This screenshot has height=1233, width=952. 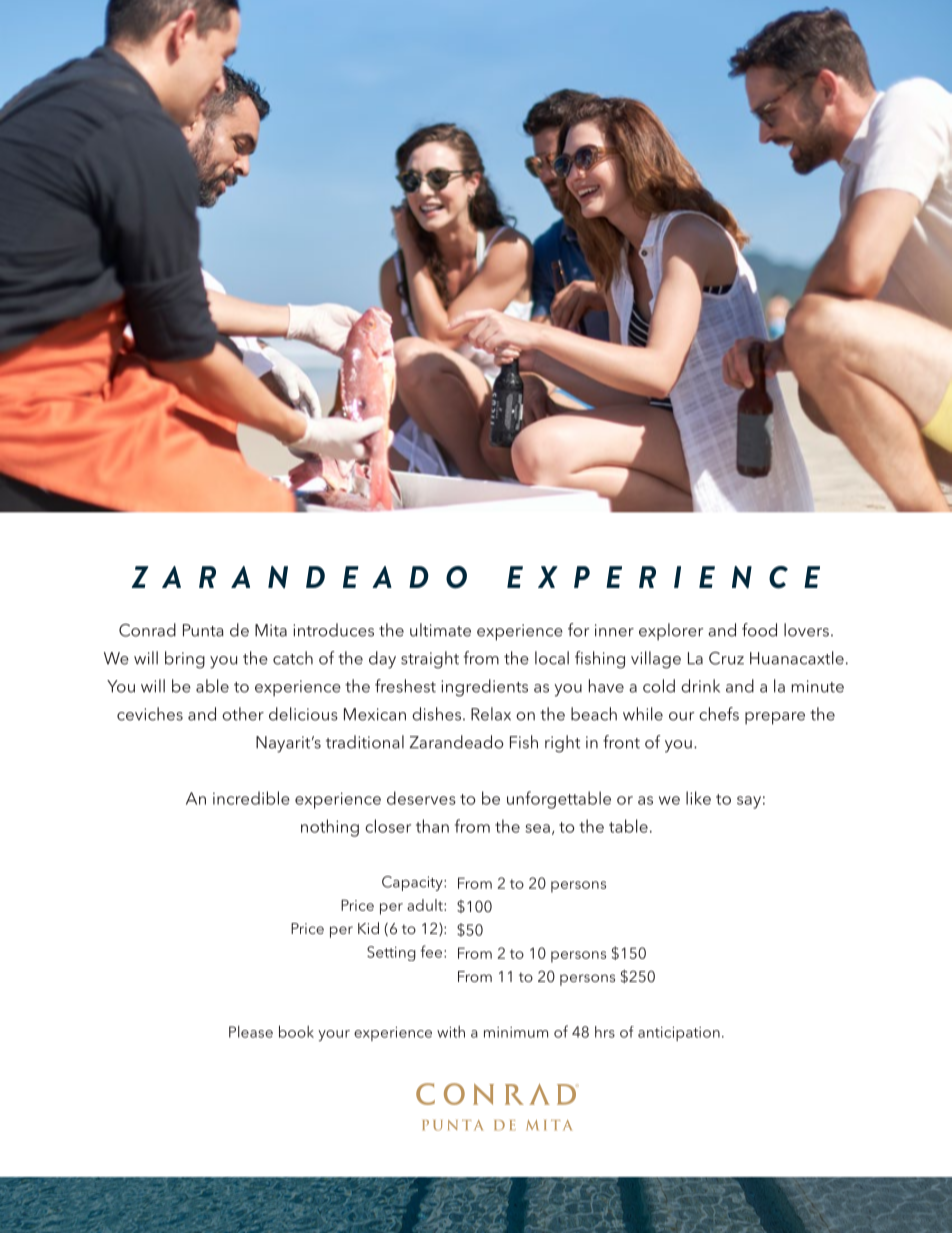 I want to click on ultimate, so click(x=440, y=630).
